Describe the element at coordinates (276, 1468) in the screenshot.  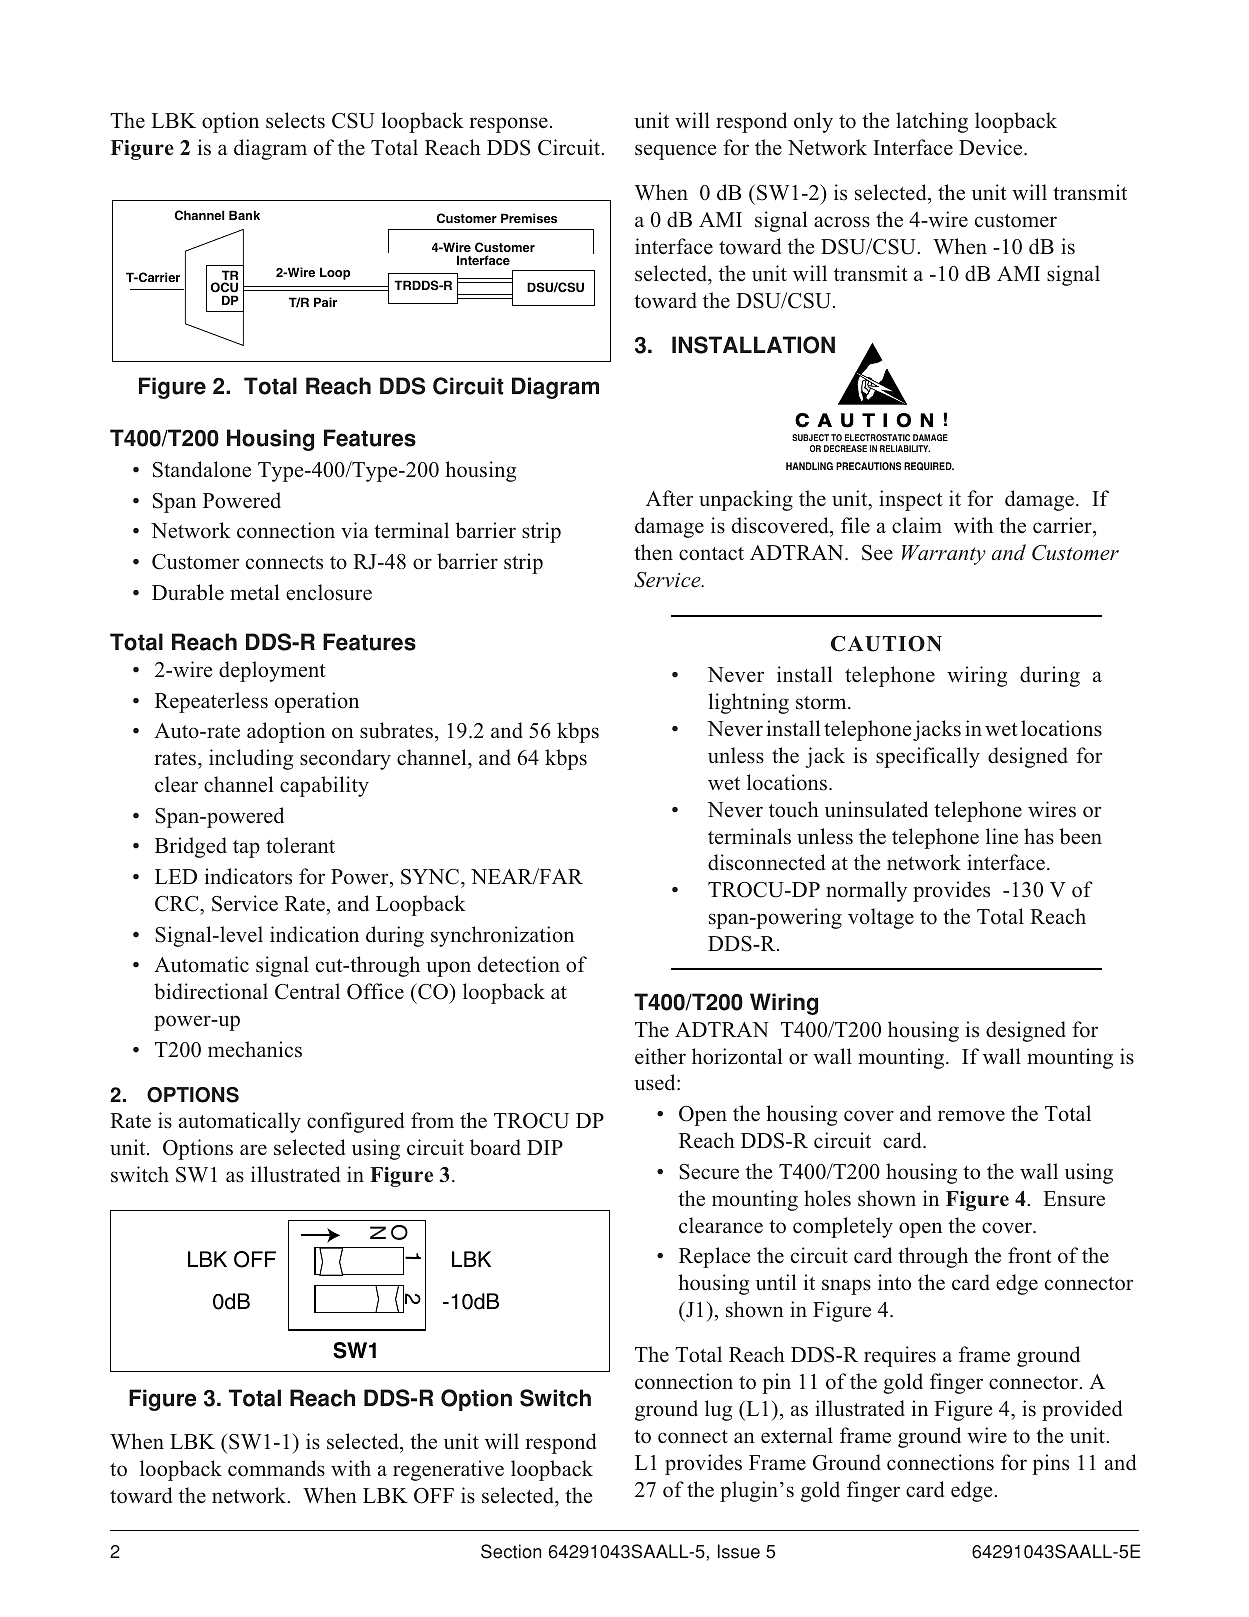
I see `commands` at that location.
